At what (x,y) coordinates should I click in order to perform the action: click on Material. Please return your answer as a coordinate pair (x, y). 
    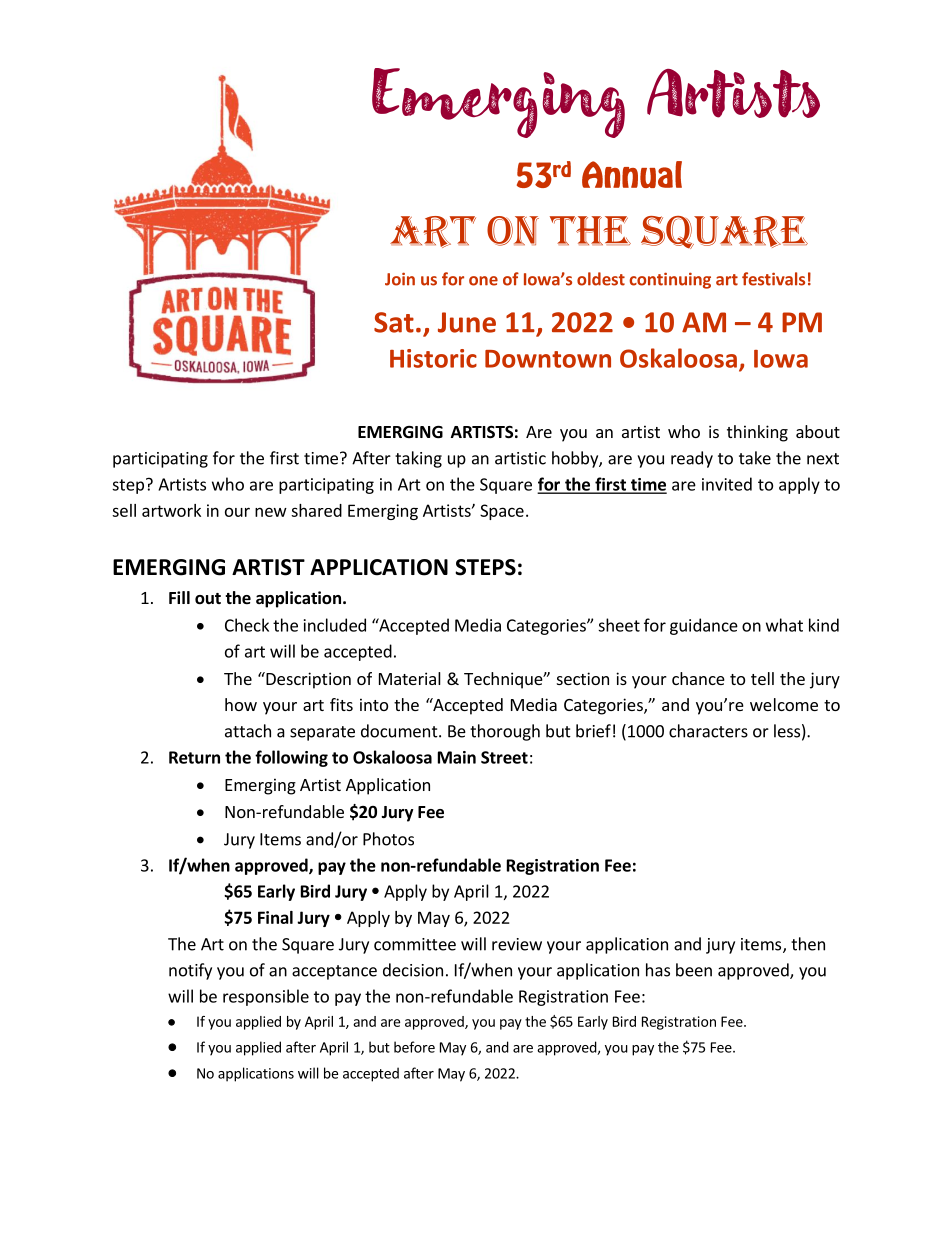
    Looking at the image, I should click on (410, 678).
